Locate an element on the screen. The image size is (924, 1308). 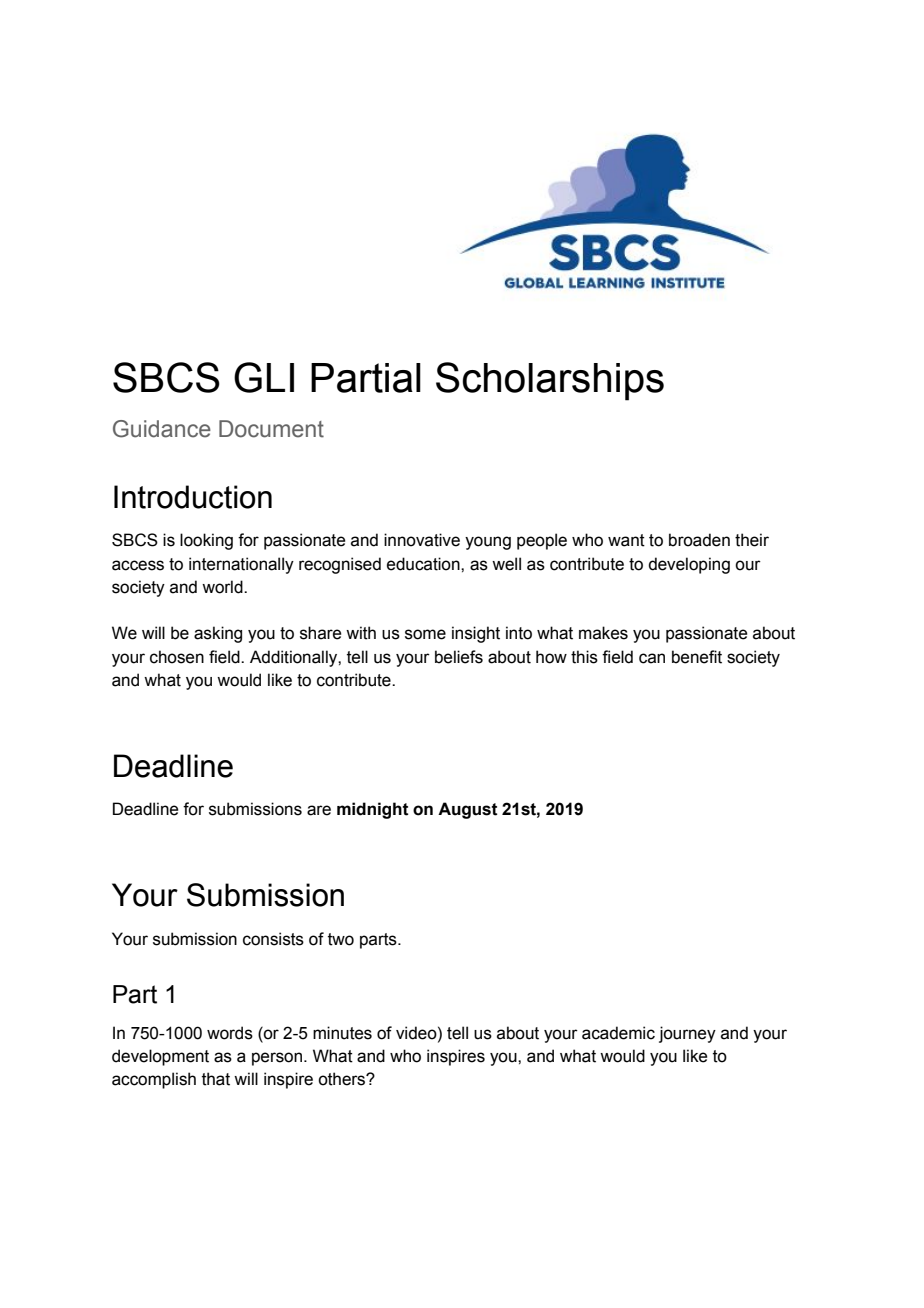
that is located at coordinates (216, 1079).
